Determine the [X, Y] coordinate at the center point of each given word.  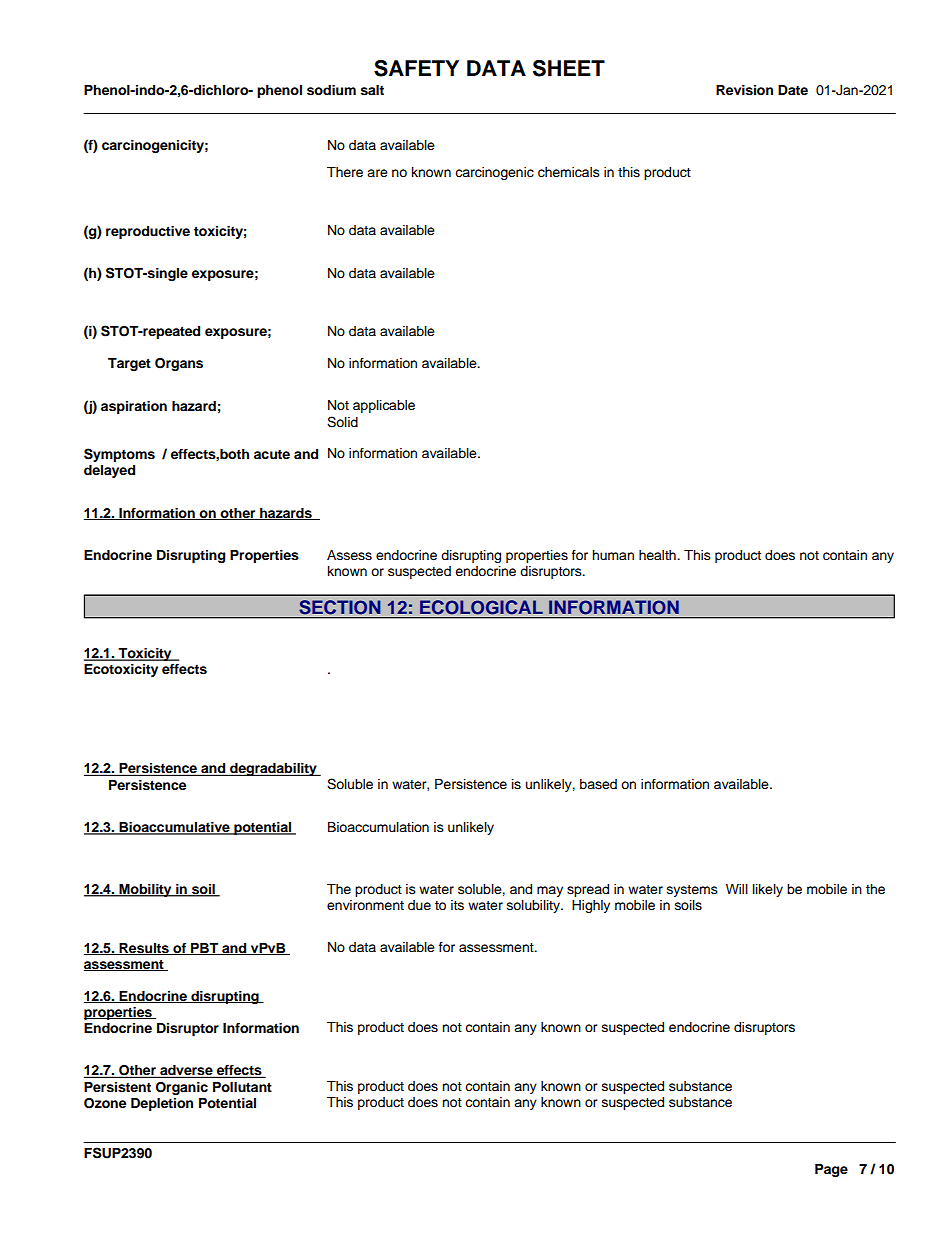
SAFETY [416, 68]
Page [831, 1170]
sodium [331, 90]
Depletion [162, 1104]
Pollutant [242, 1087]
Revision [744, 90]
